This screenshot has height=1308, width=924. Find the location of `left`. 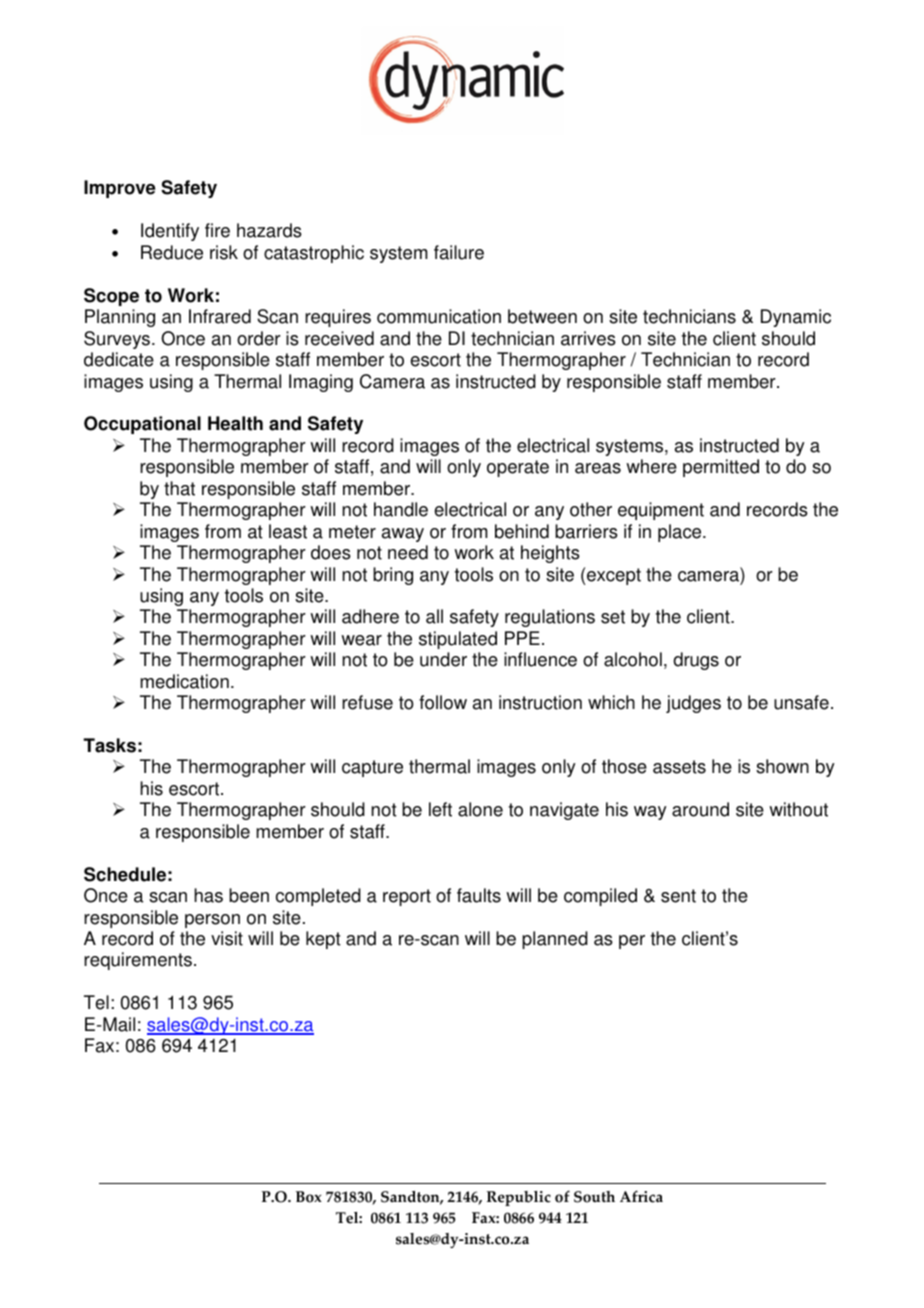

left is located at coordinates (440, 809).
